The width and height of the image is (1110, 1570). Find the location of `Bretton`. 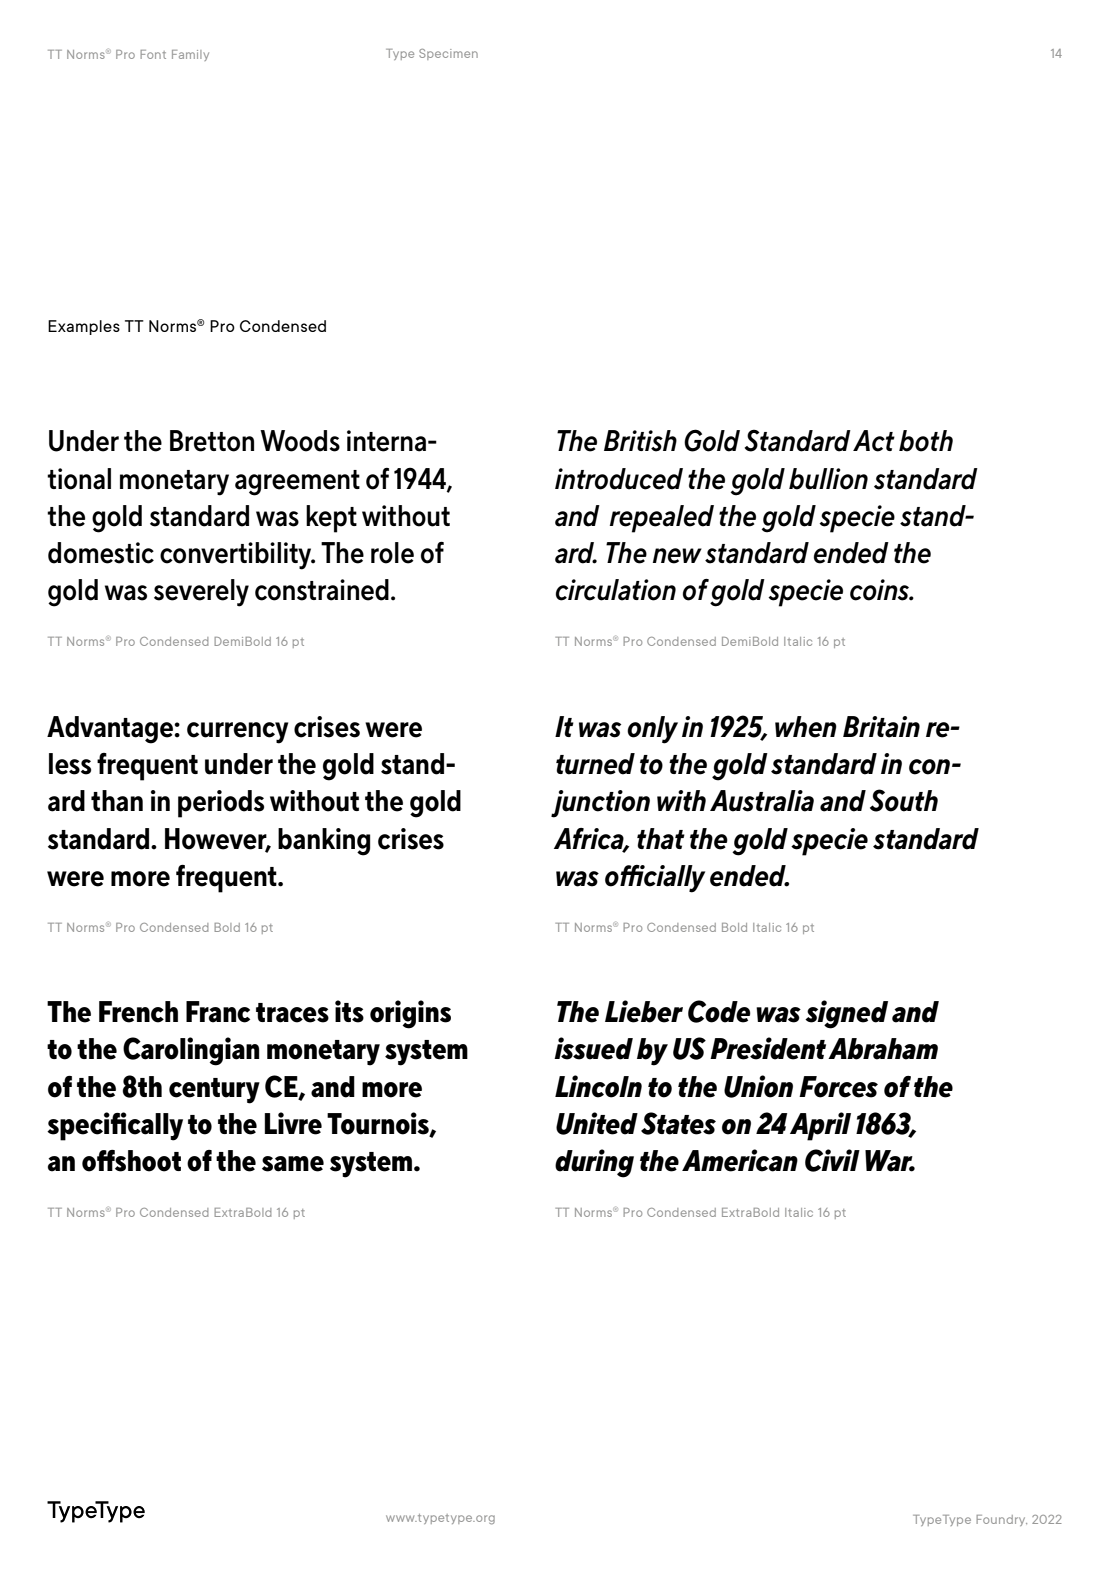

Bretton is located at coordinates (212, 441).
